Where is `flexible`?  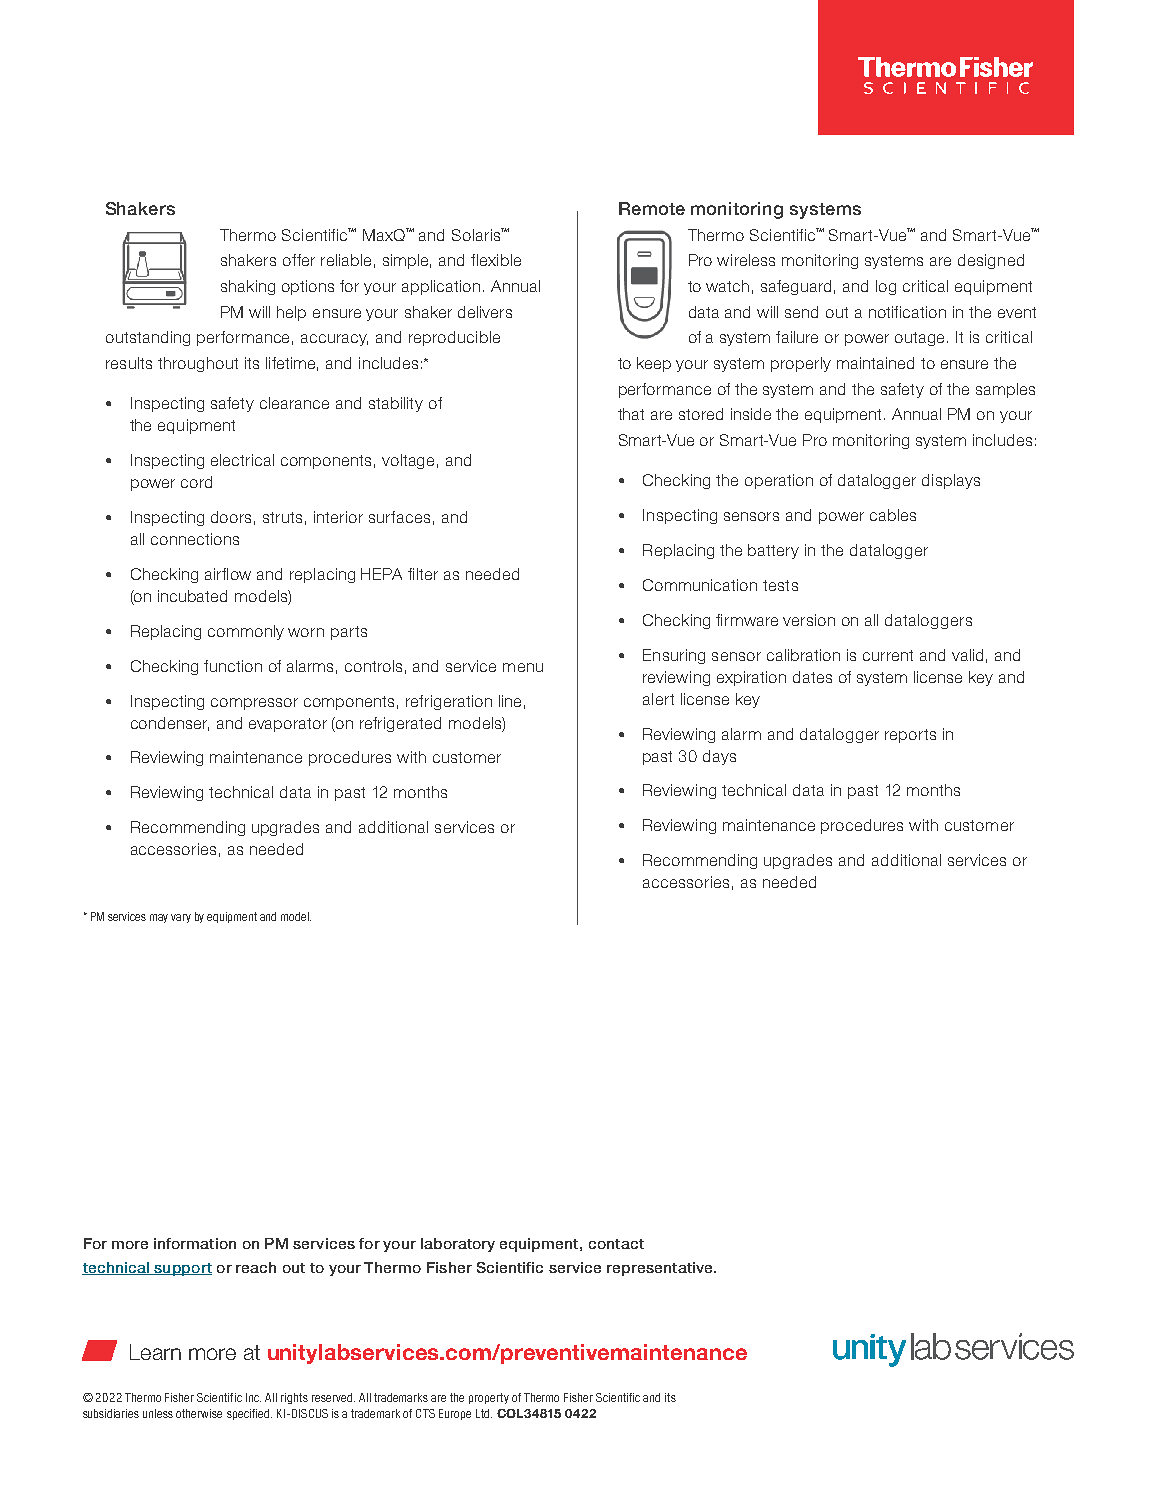
flexible is located at coordinates (496, 260).
